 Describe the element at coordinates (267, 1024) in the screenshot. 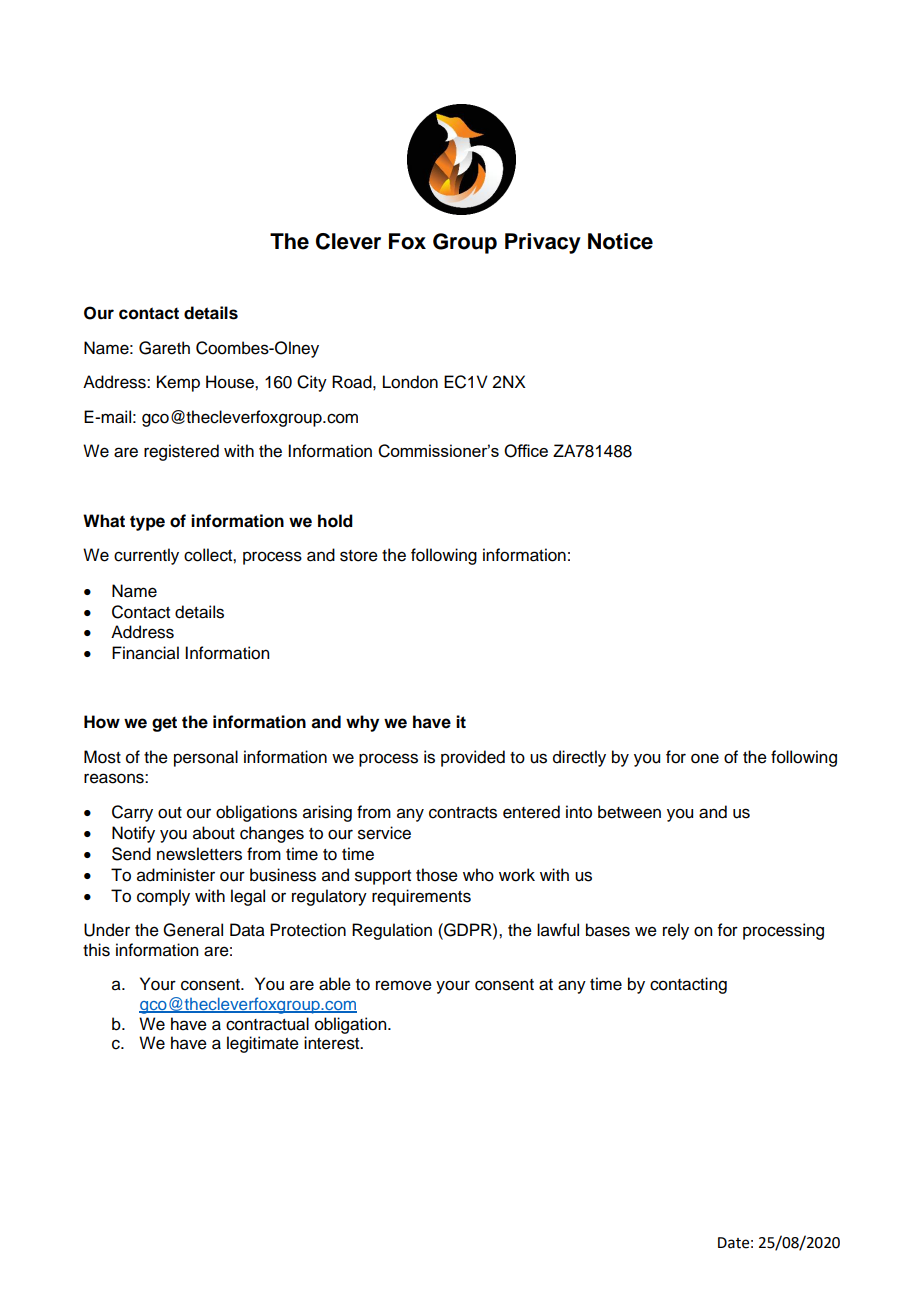

I see `contractual` at that location.
